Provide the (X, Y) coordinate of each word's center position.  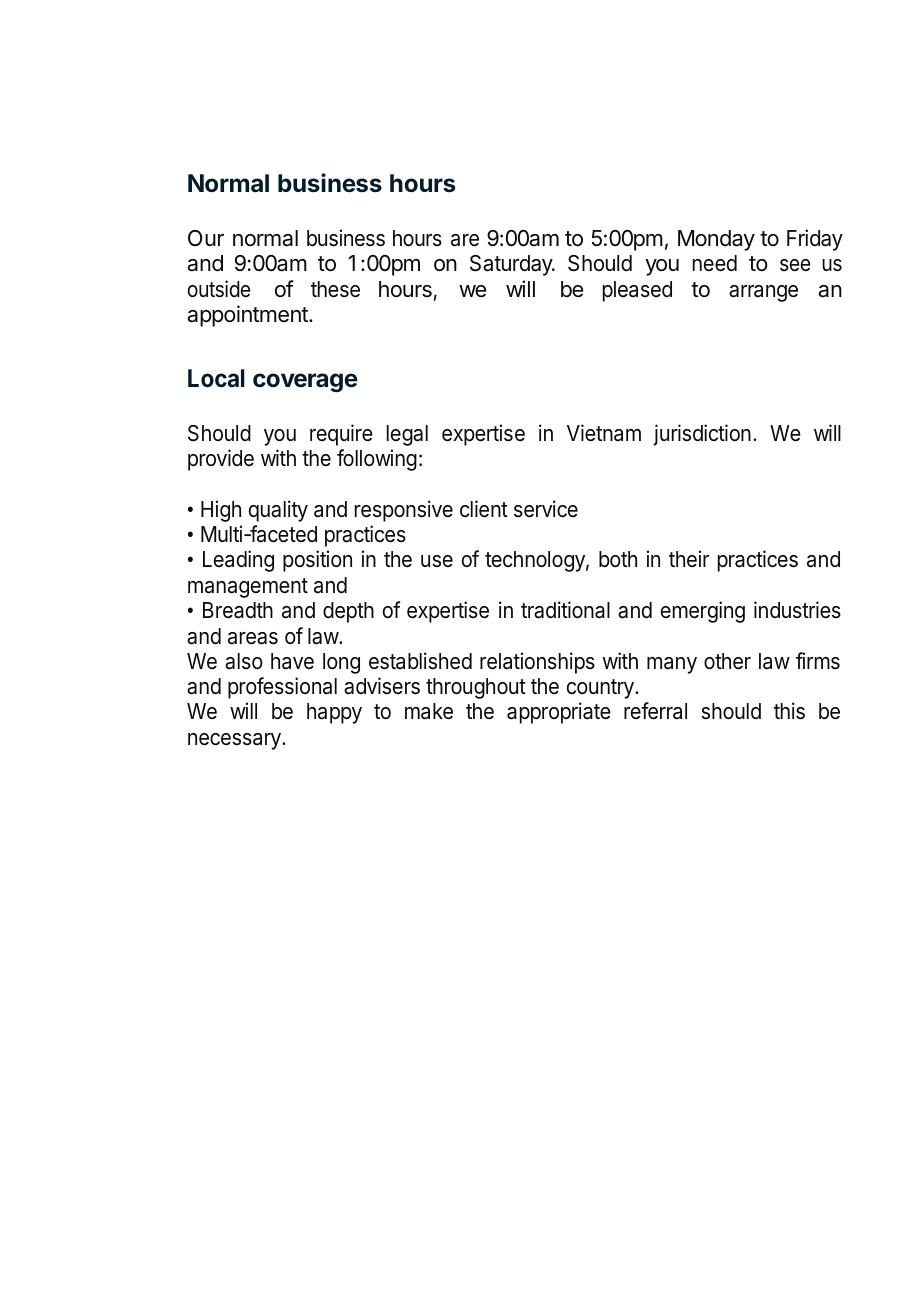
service (546, 509)
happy (334, 713)
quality (278, 511)
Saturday (512, 265)
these (335, 289)
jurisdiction (702, 435)
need (715, 263)
